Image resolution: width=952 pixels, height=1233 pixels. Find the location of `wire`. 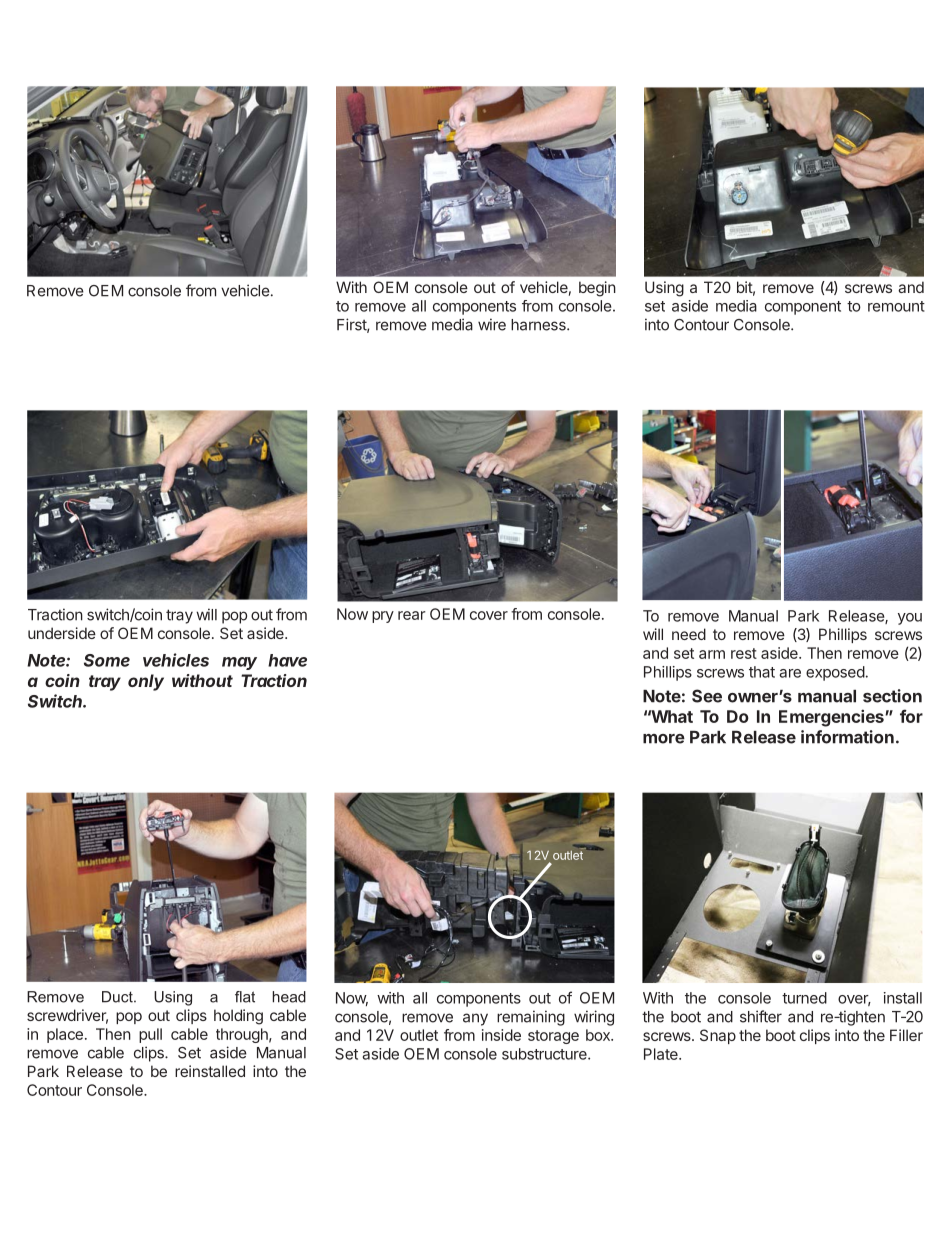

wire is located at coordinates (492, 324).
